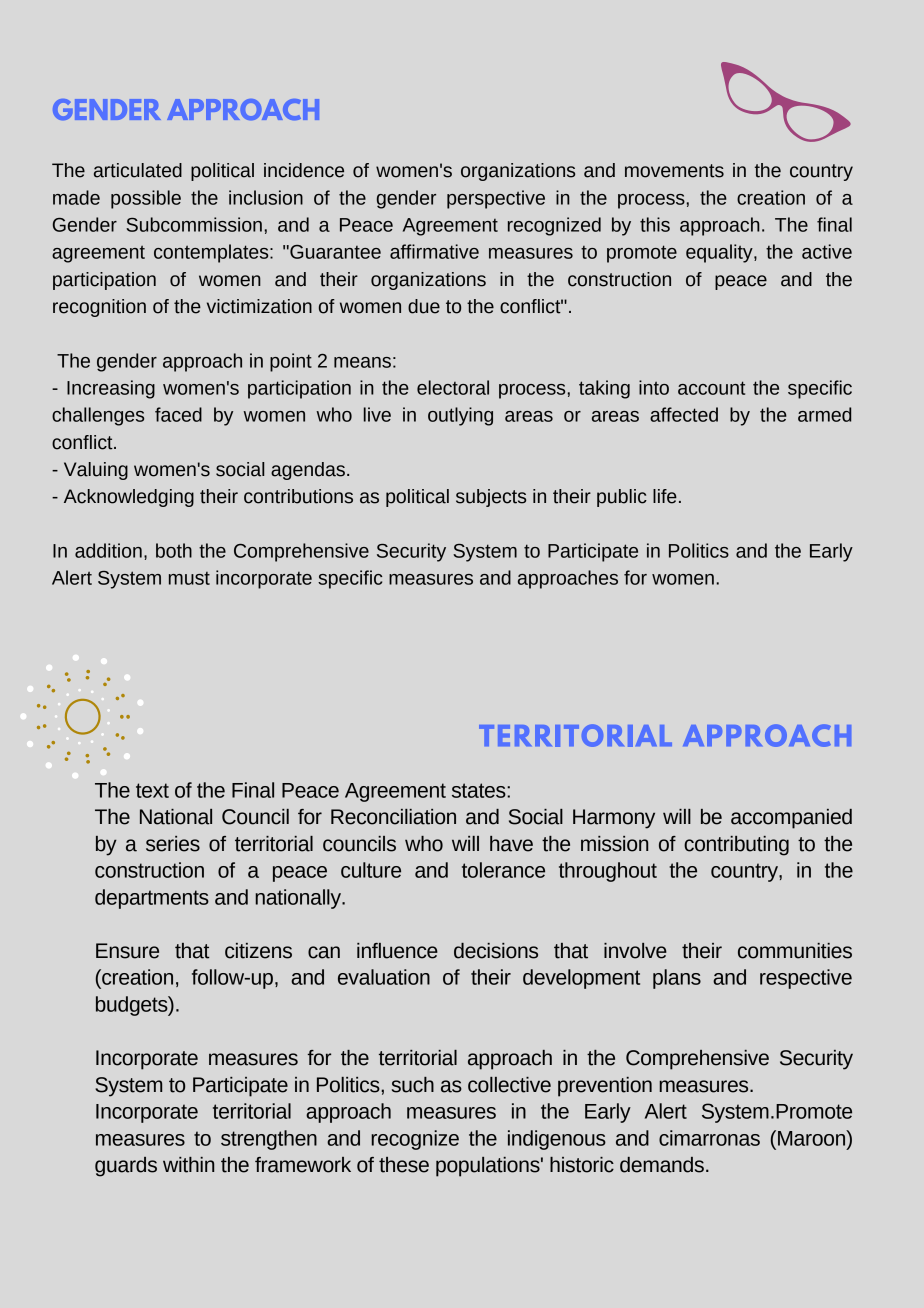 Image resolution: width=924 pixels, height=1308 pixels. Describe the element at coordinates (129, 498) in the screenshot. I see `Acknowledging` at that location.
